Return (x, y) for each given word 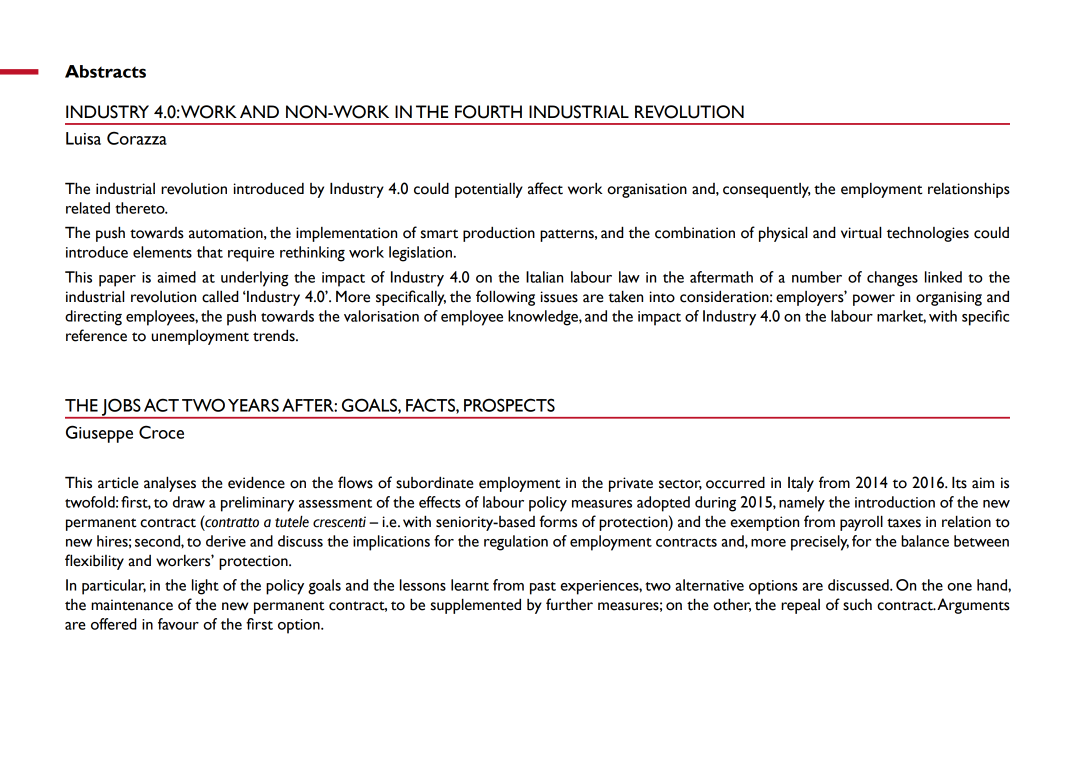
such (857, 605)
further (569, 604)
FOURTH (488, 112)
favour (178, 624)
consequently (767, 190)
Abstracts (105, 71)
